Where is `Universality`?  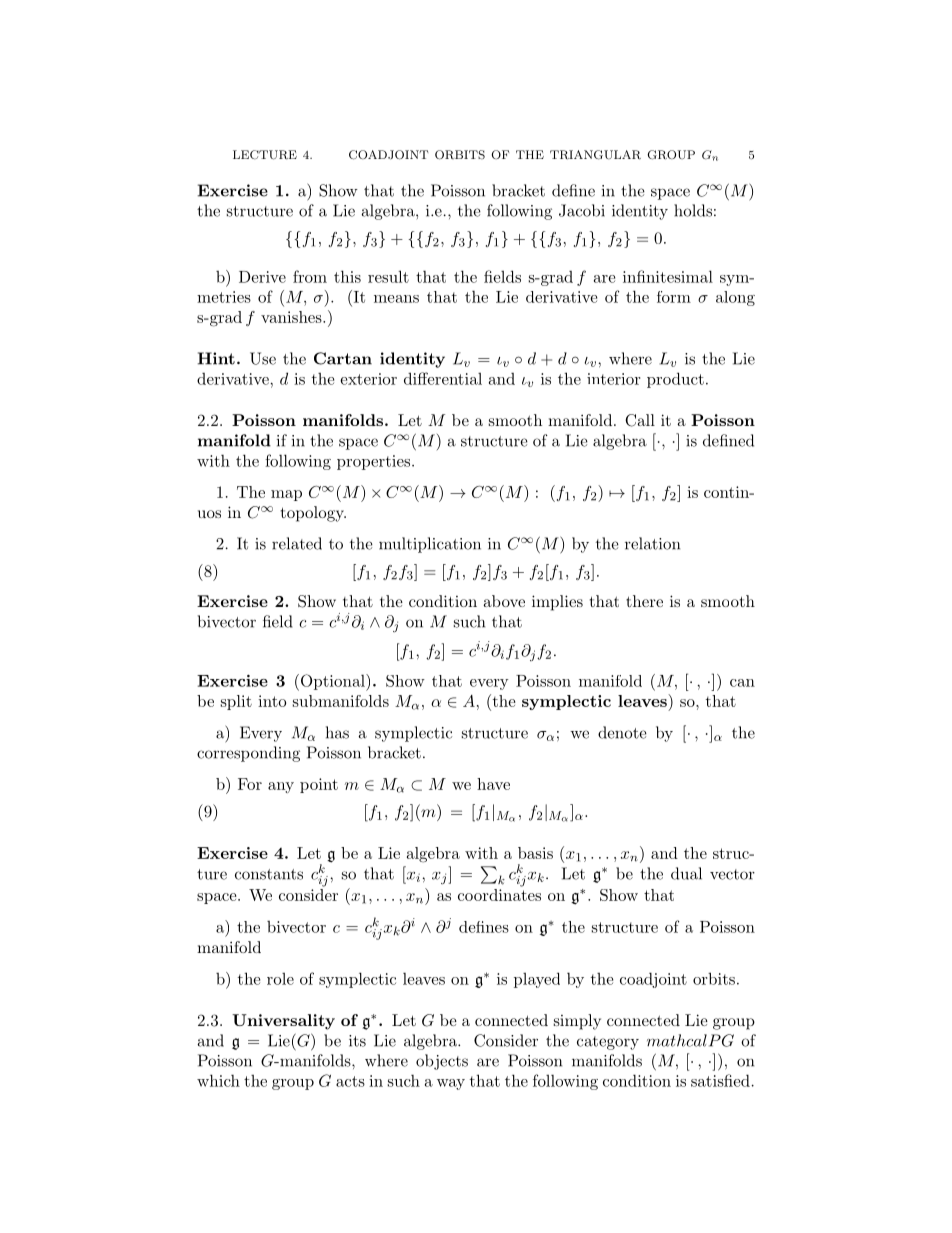
Universality is located at coordinates (283, 1022).
